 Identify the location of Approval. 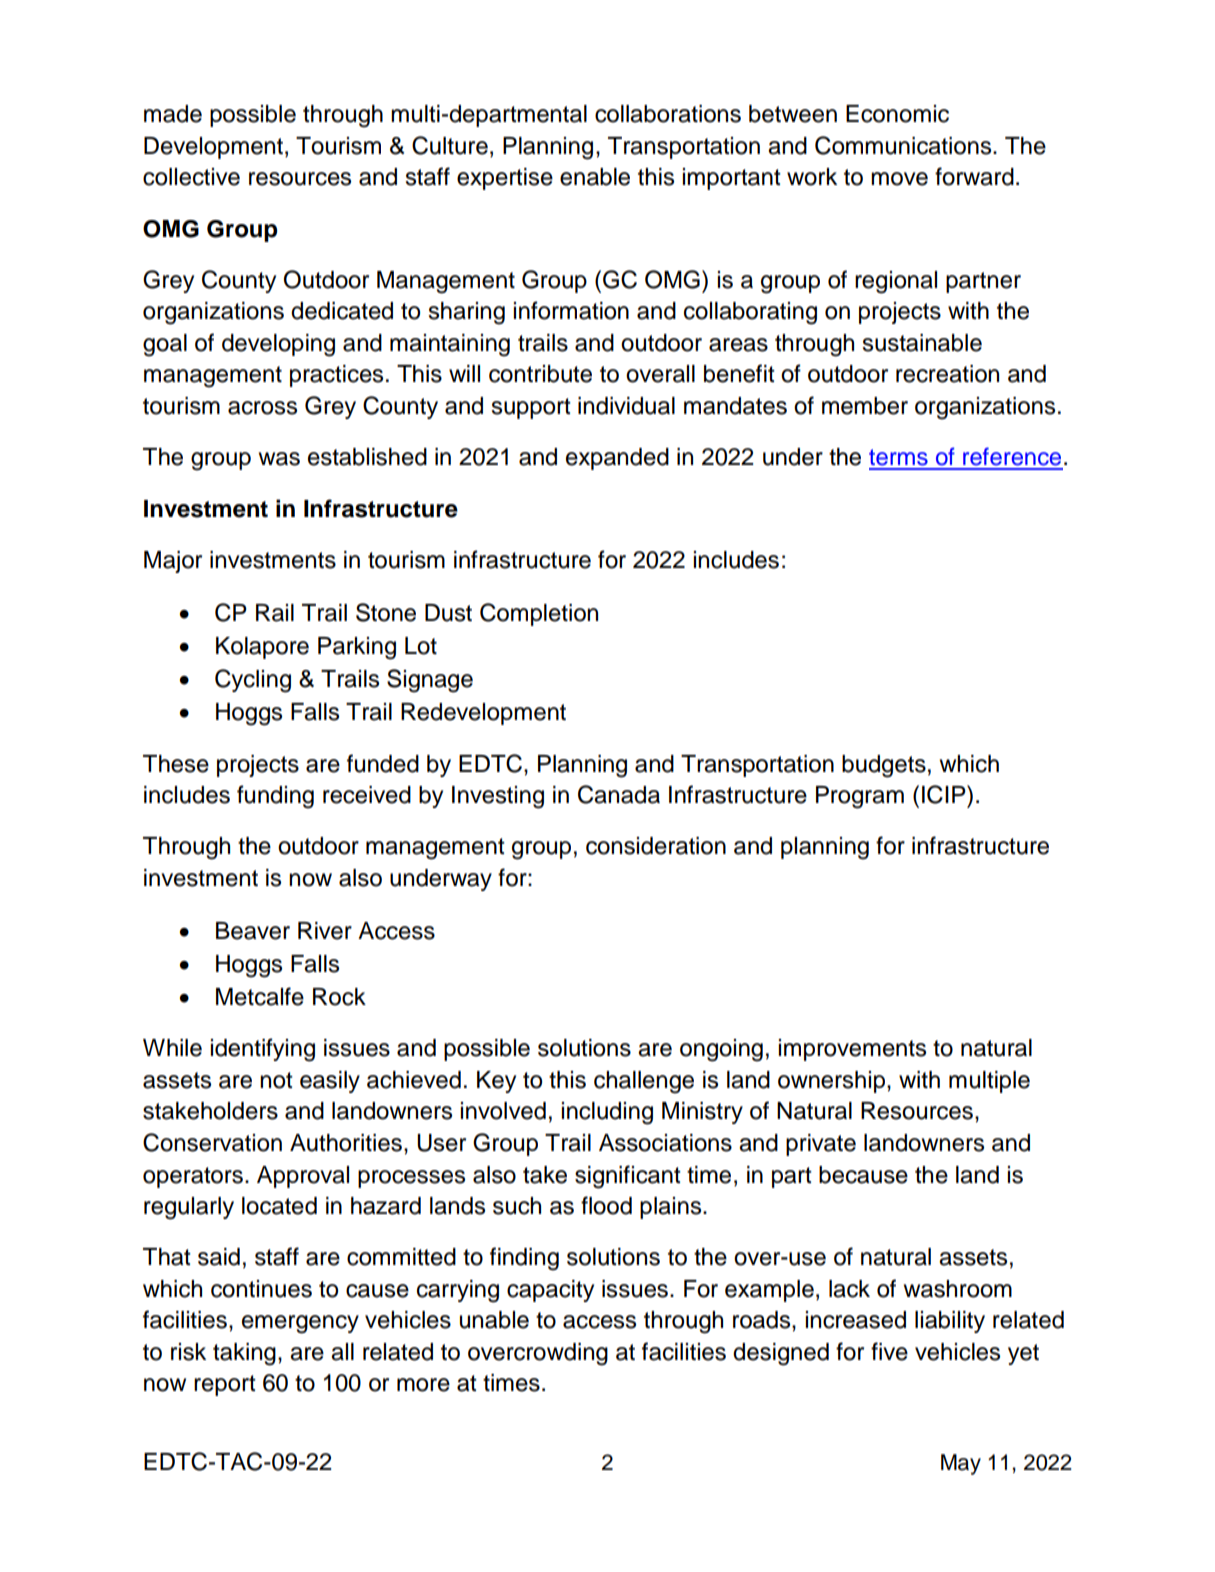
(303, 1177).
